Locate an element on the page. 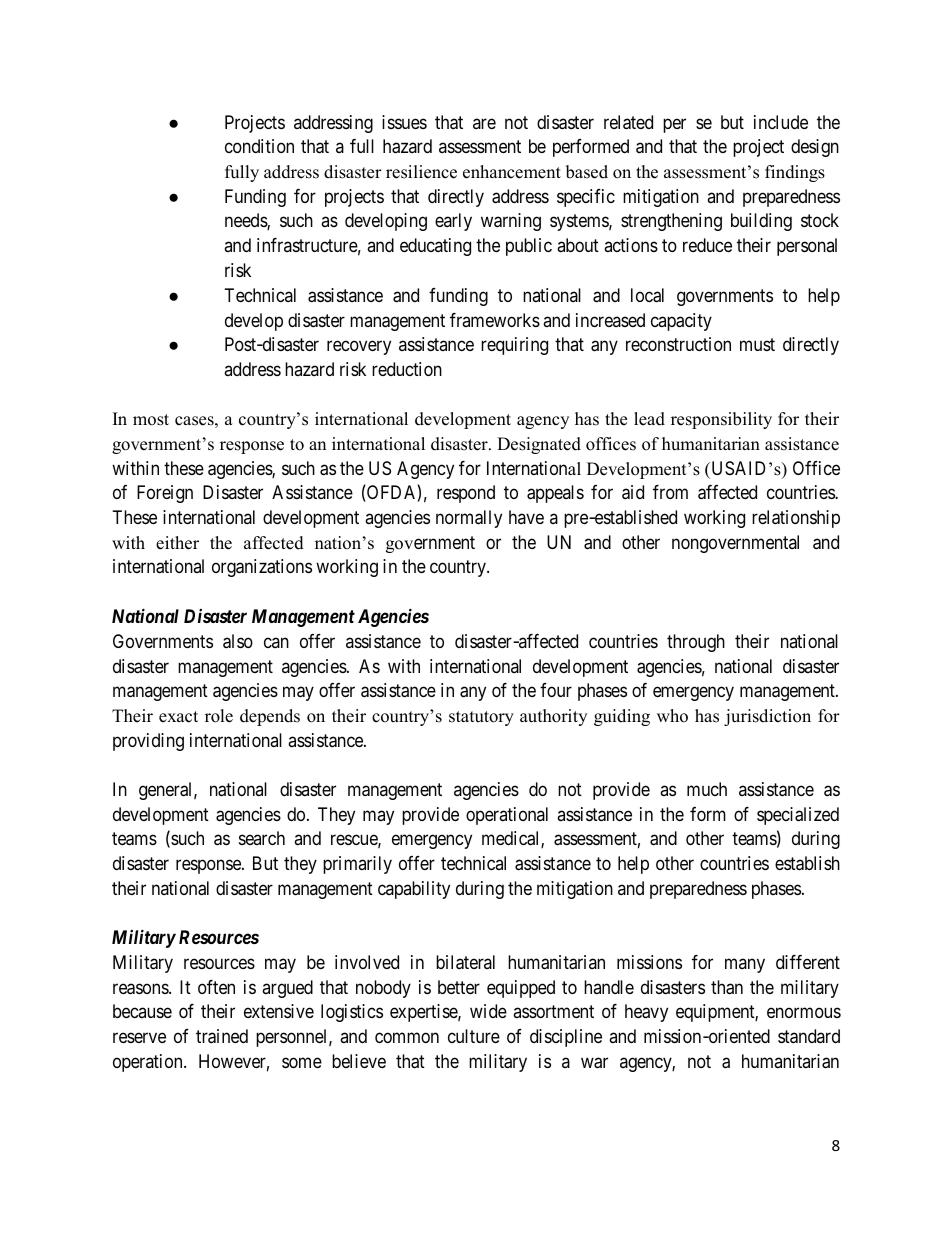 The height and width of the document is (1233, 952). role is located at coordinates (219, 716).
